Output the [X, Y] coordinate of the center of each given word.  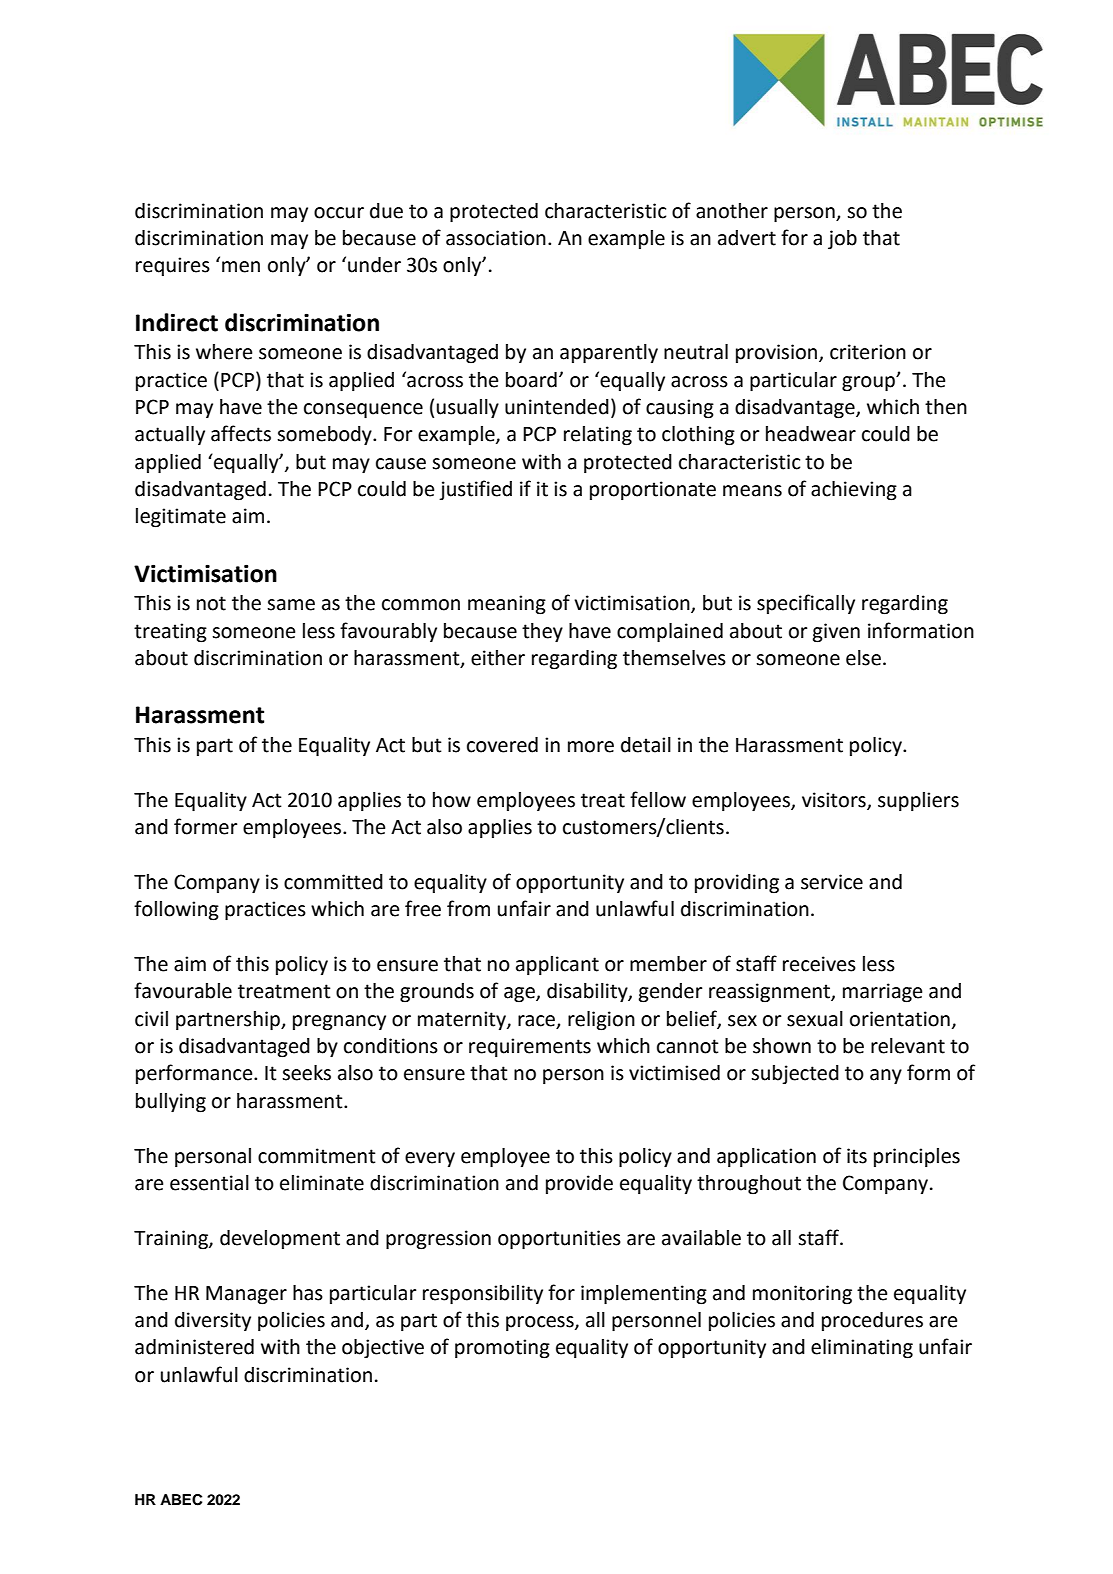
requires [173, 266]
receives [819, 964]
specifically [806, 604]
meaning [507, 605]
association [496, 238]
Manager [246, 1295]
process [541, 1323]
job [842, 240]
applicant [557, 965]
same [291, 605]
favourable [183, 990]
